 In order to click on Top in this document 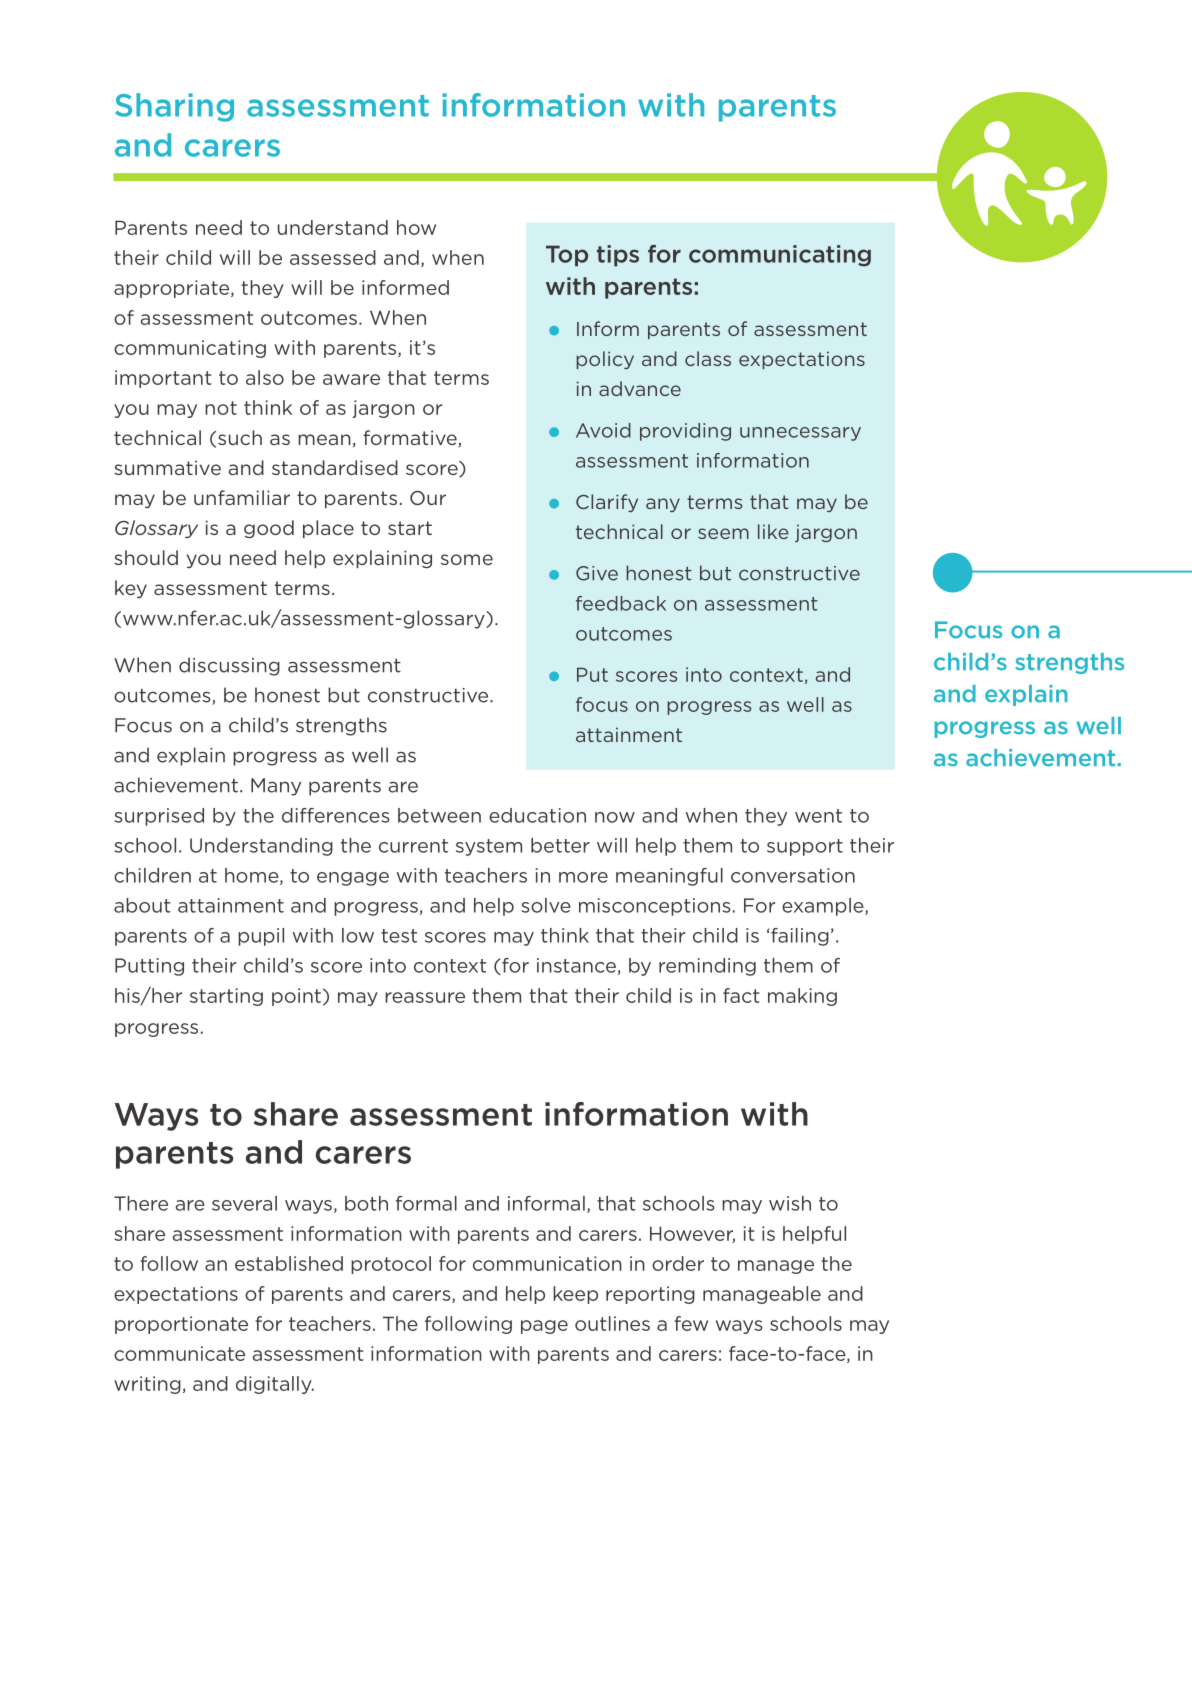, I will do `click(567, 256)`.
